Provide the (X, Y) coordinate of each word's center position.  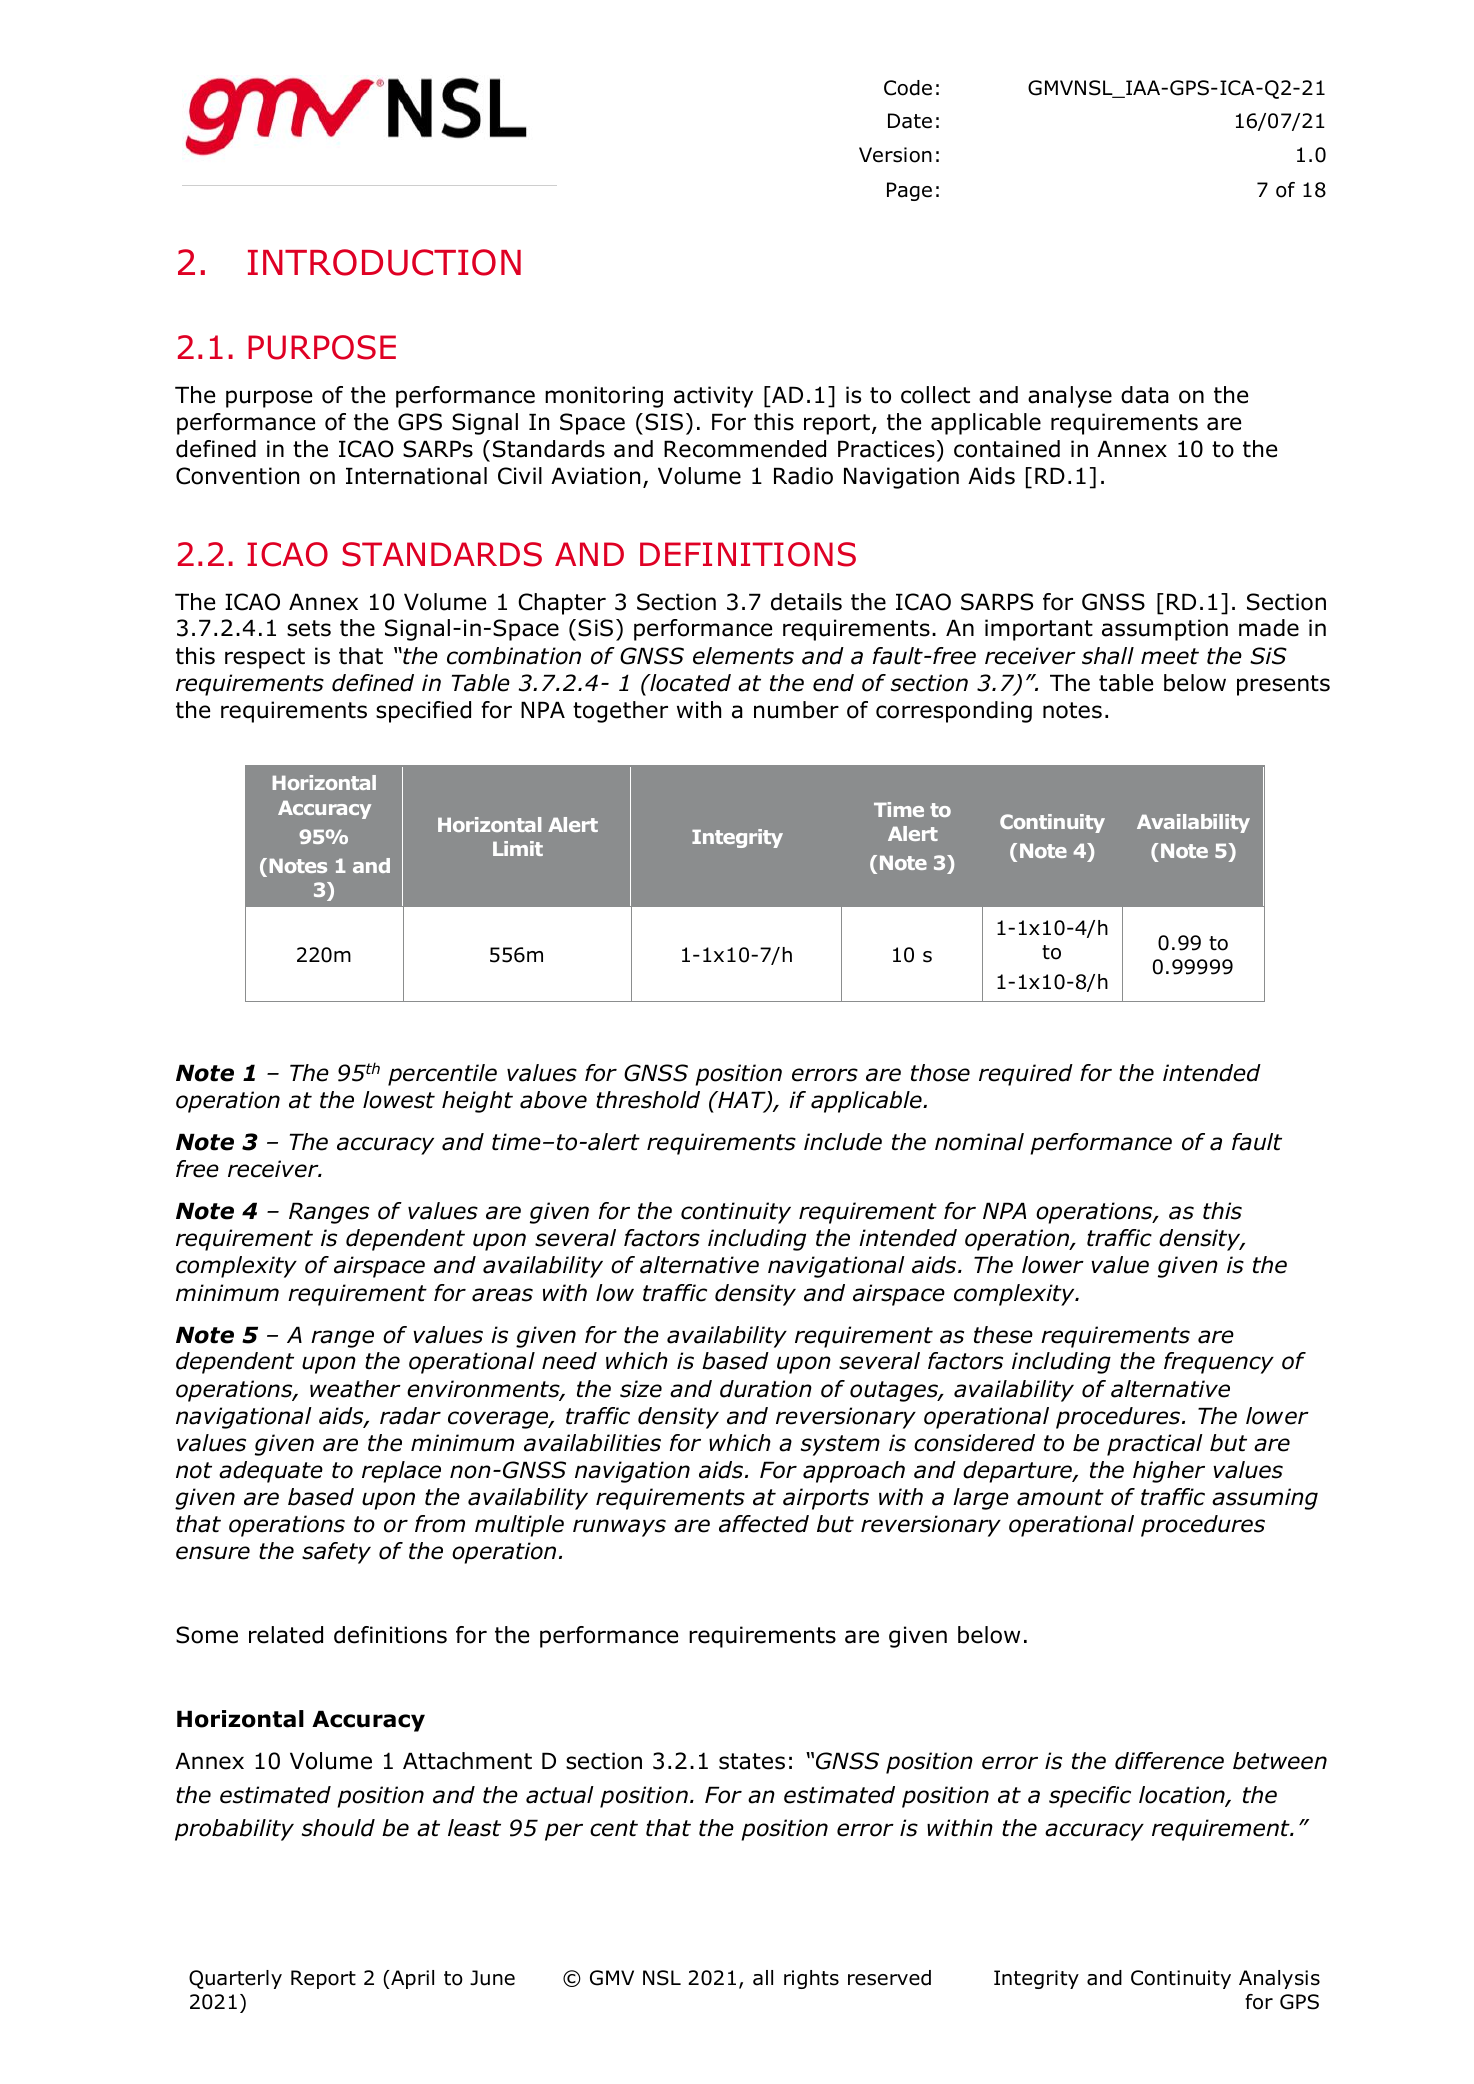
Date (910, 121)
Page (909, 191)
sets (309, 628)
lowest (399, 1100)
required (1026, 1075)
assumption (1165, 630)
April (411, 1979)
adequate (271, 1472)
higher (1169, 1472)
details (806, 602)
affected (764, 1524)
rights (811, 1979)
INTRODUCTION (384, 262)
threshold (648, 1100)
